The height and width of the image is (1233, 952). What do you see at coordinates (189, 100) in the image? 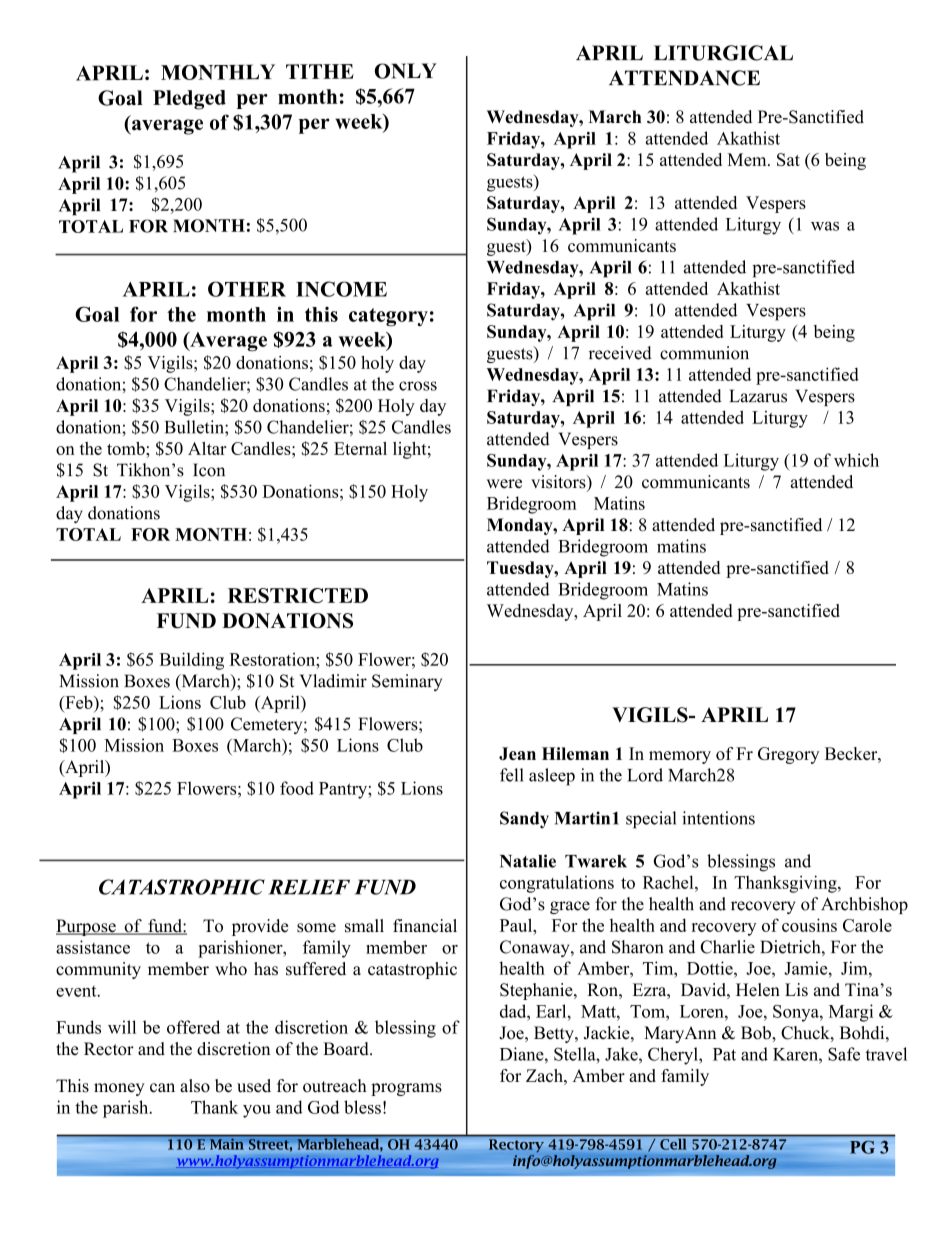
I see `Pledged` at bounding box center [189, 100].
